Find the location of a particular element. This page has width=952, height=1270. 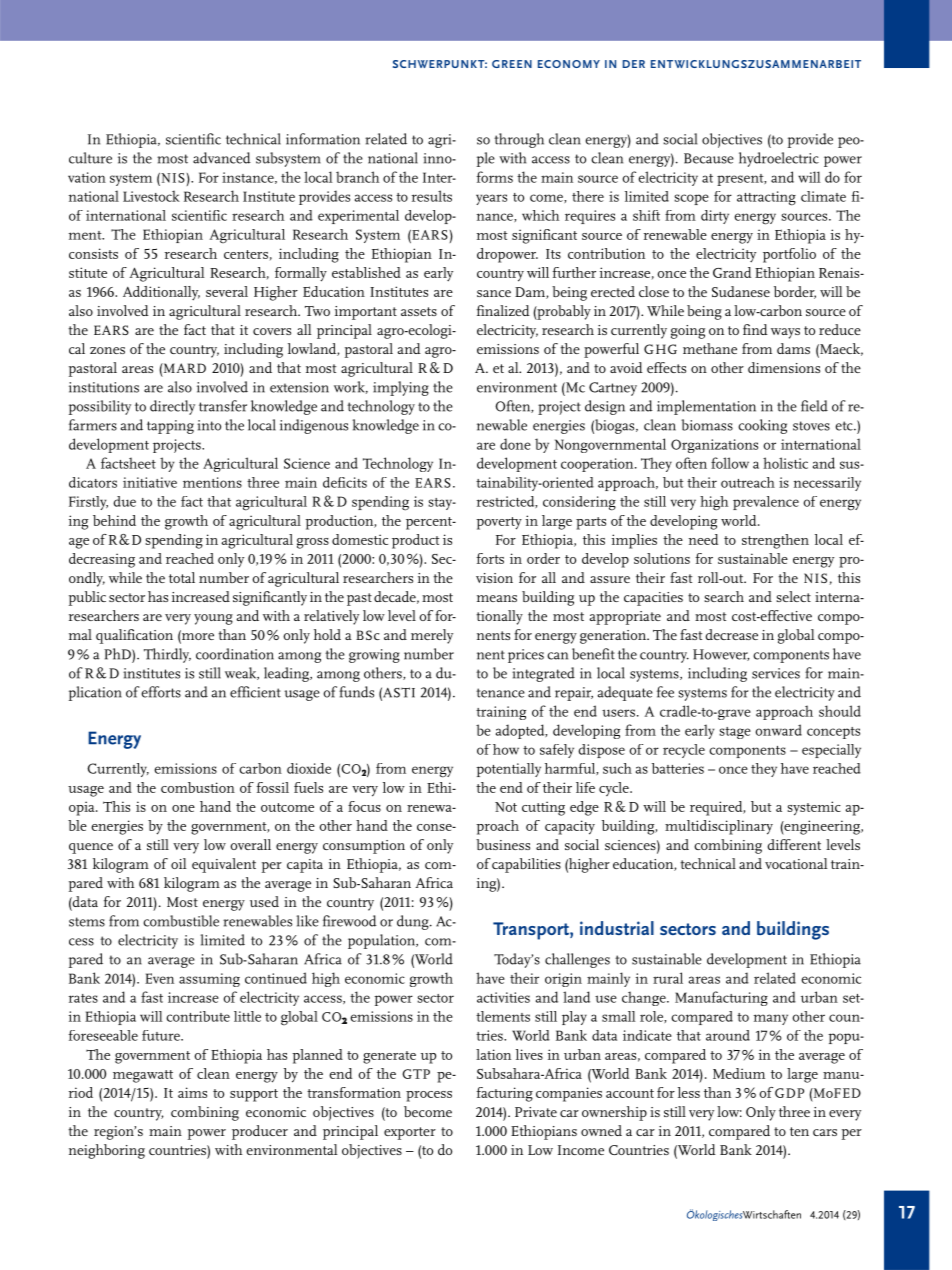

cooking is located at coordinates (762, 426).
